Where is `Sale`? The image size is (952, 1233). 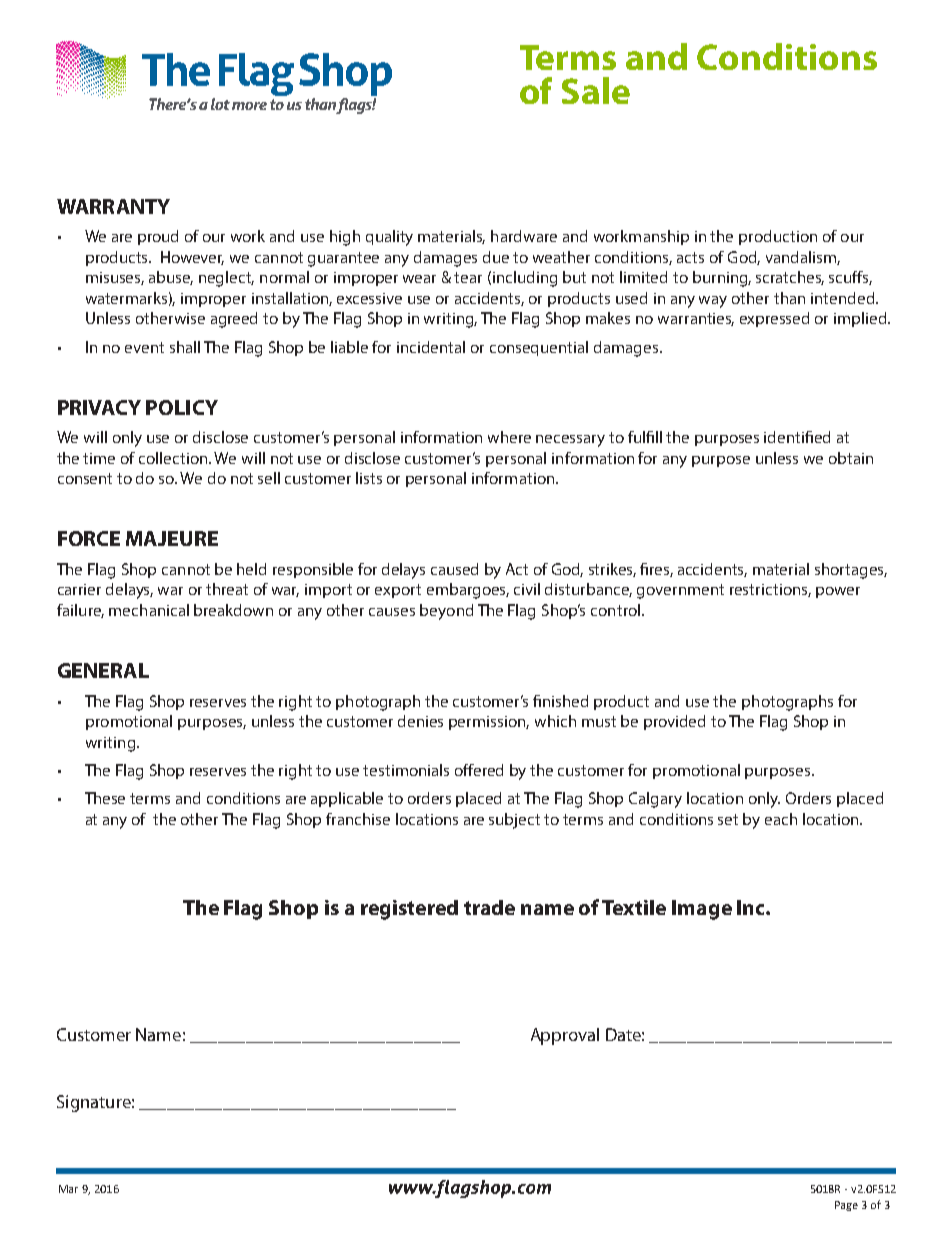 Sale is located at coordinates (596, 90).
